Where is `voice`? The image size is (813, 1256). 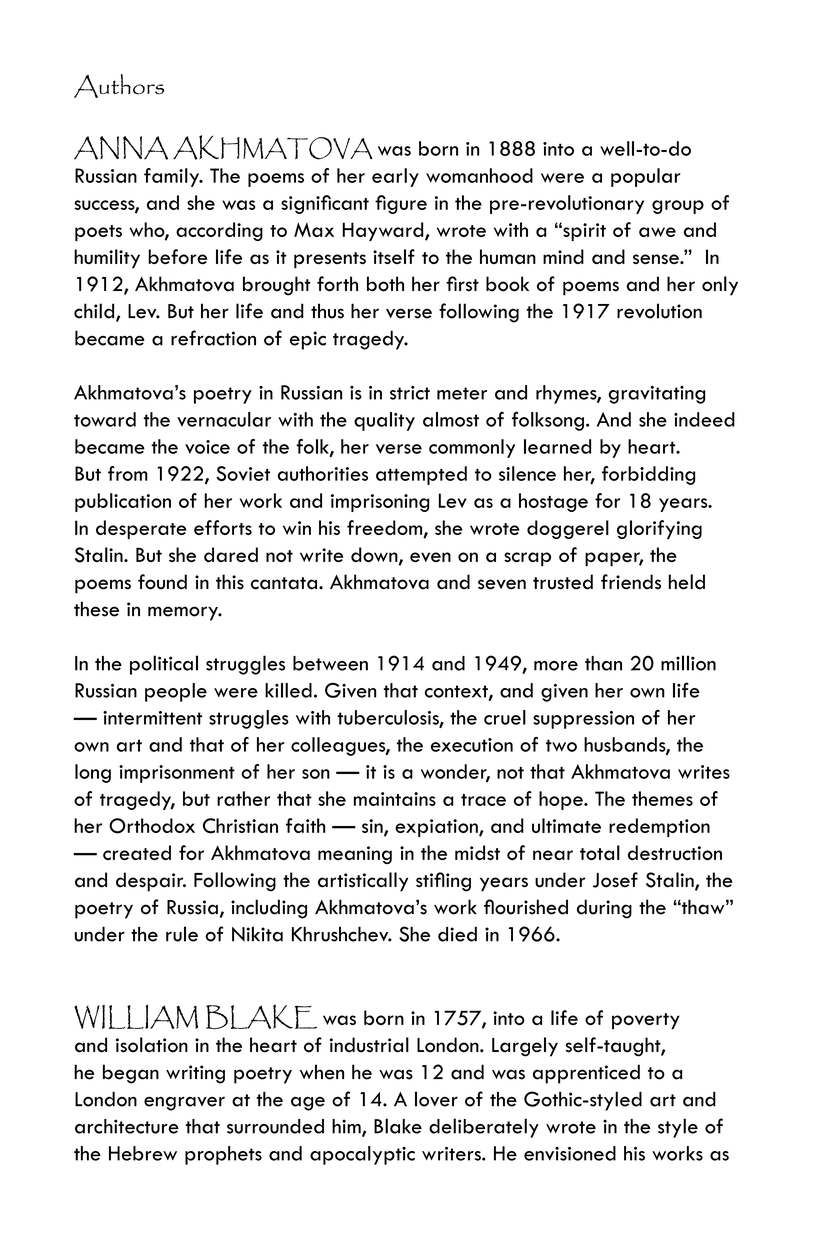 voice is located at coordinates (207, 447).
